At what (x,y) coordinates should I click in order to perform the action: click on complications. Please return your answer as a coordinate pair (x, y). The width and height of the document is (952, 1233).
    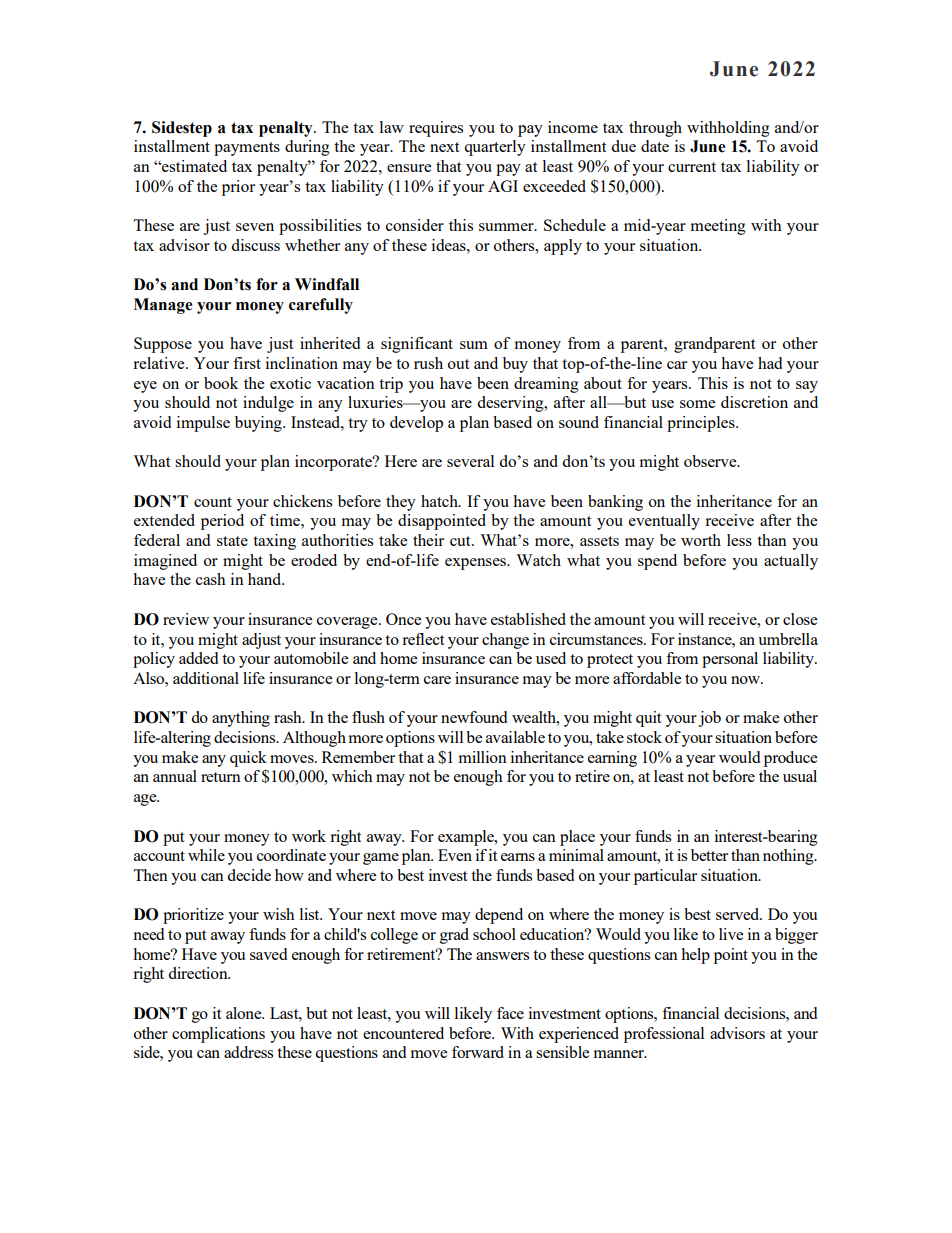
    Looking at the image, I should click on (218, 1035).
